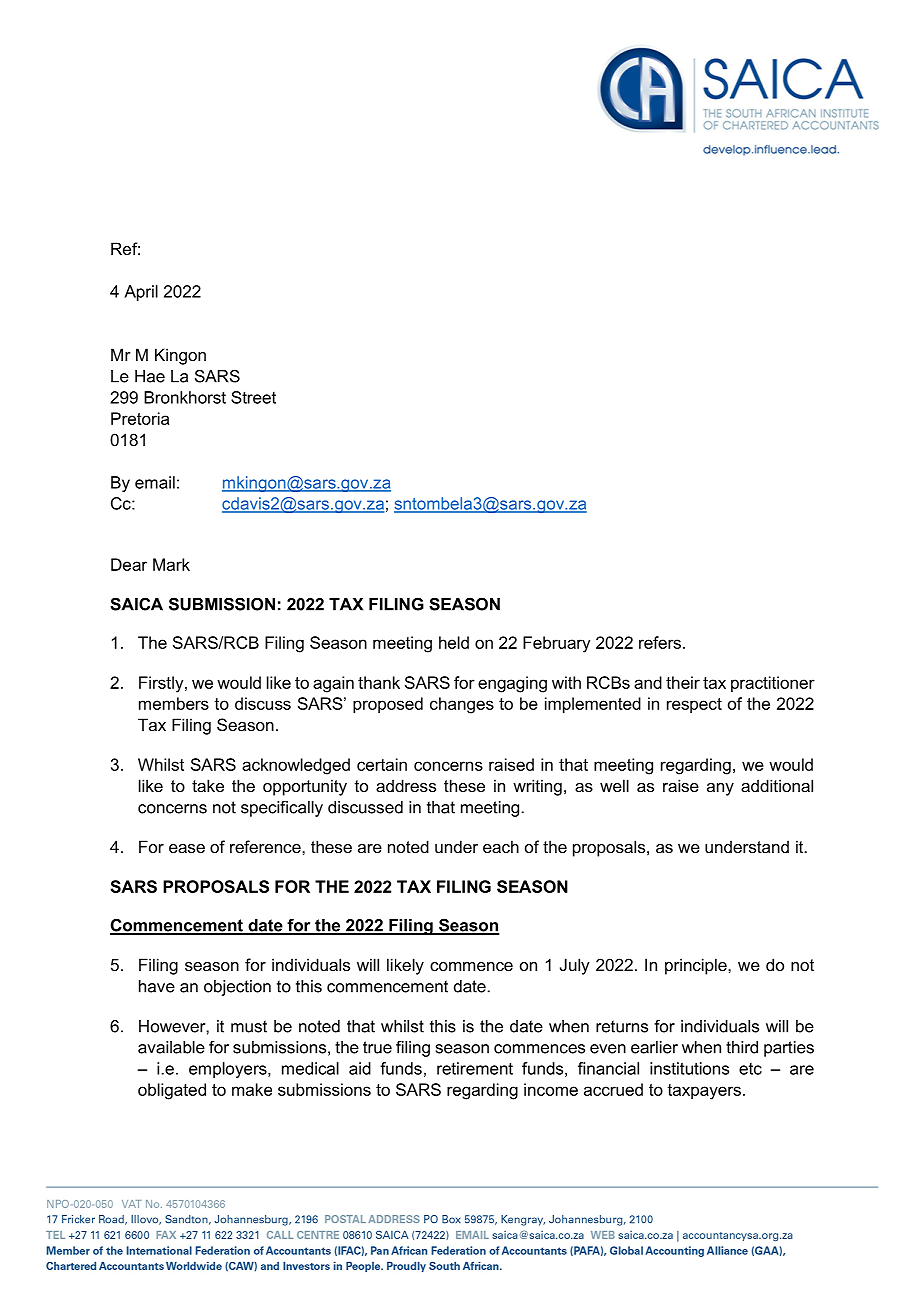 This document has width=924, height=1308. I want to click on engaging, so click(512, 684).
